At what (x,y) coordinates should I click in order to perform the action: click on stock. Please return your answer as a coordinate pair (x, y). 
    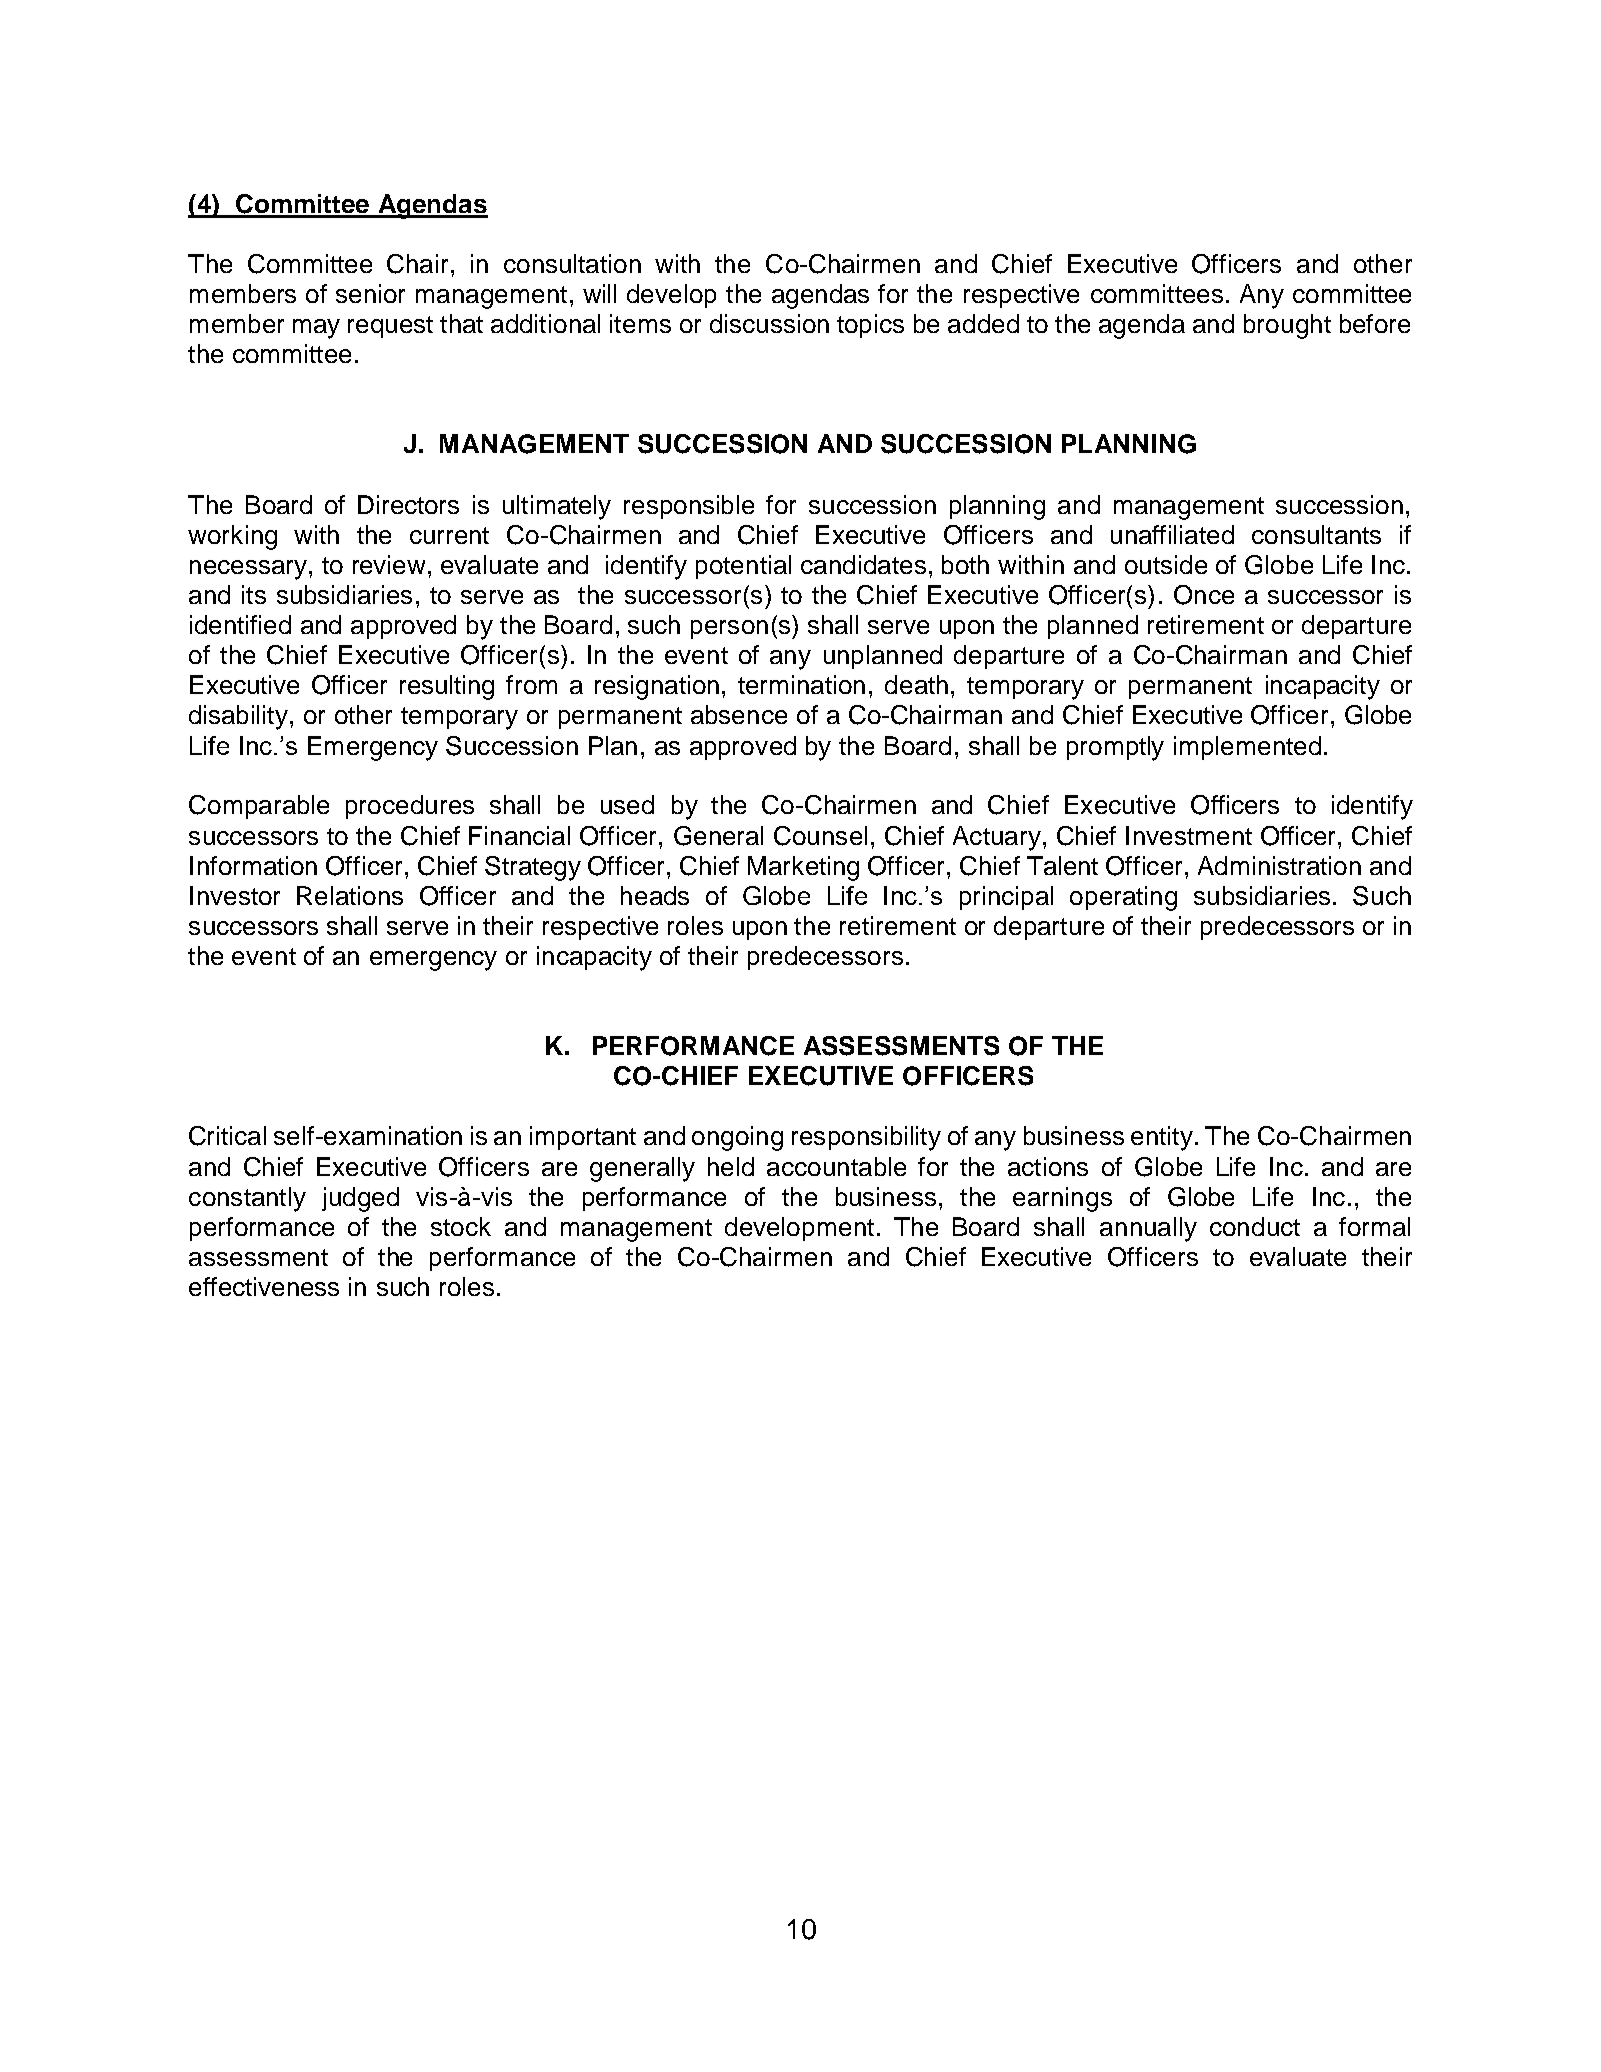
    Looking at the image, I should click on (461, 1226).
